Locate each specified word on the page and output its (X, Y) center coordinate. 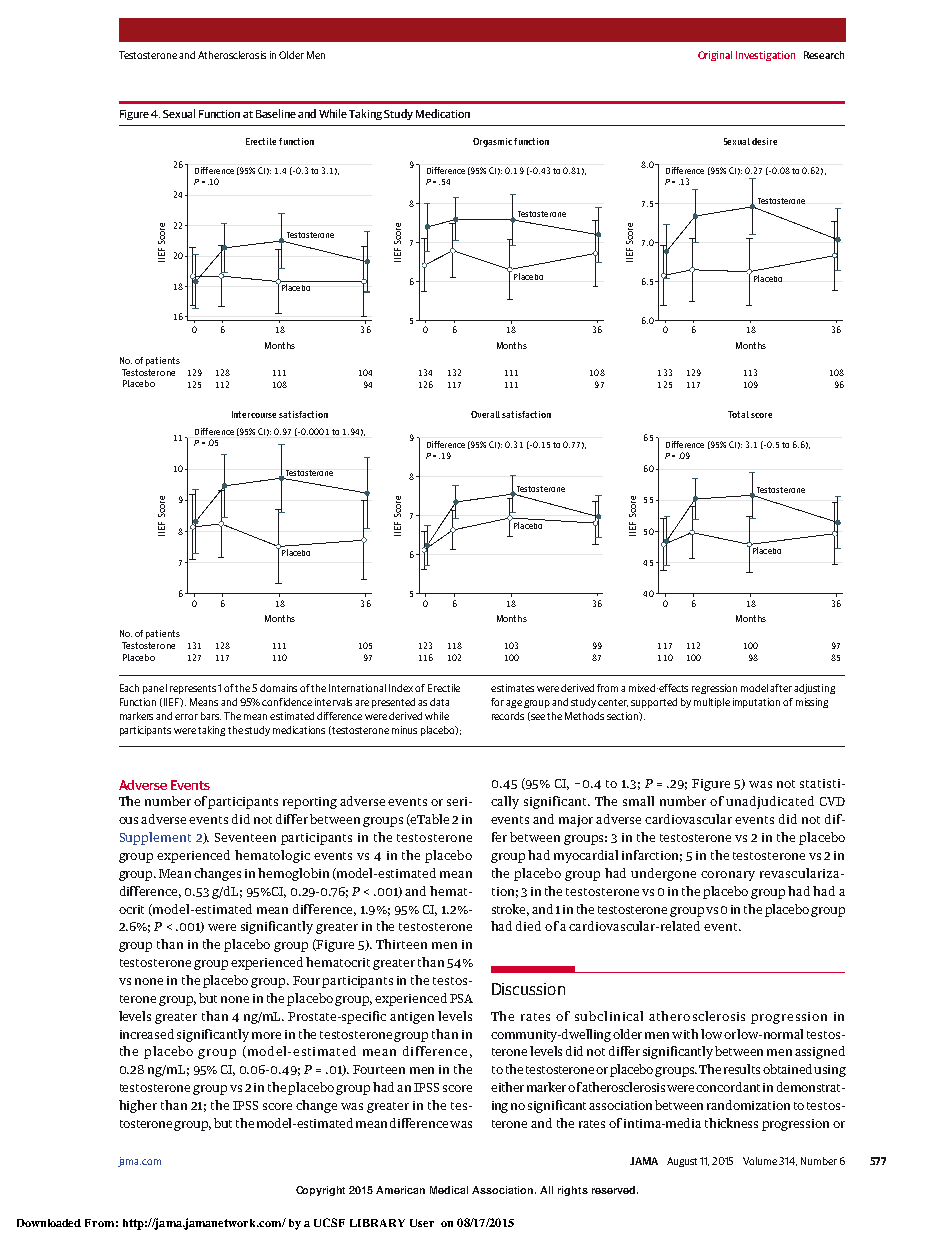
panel (155, 689)
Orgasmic (492, 142)
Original (715, 56)
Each (129, 688)
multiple (712, 703)
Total (738, 414)
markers (136, 716)
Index (401, 688)
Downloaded (49, 1223)
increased (147, 1034)
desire (764, 141)
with (685, 1034)
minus (404, 730)
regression (714, 689)
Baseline (276, 113)
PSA (461, 998)
